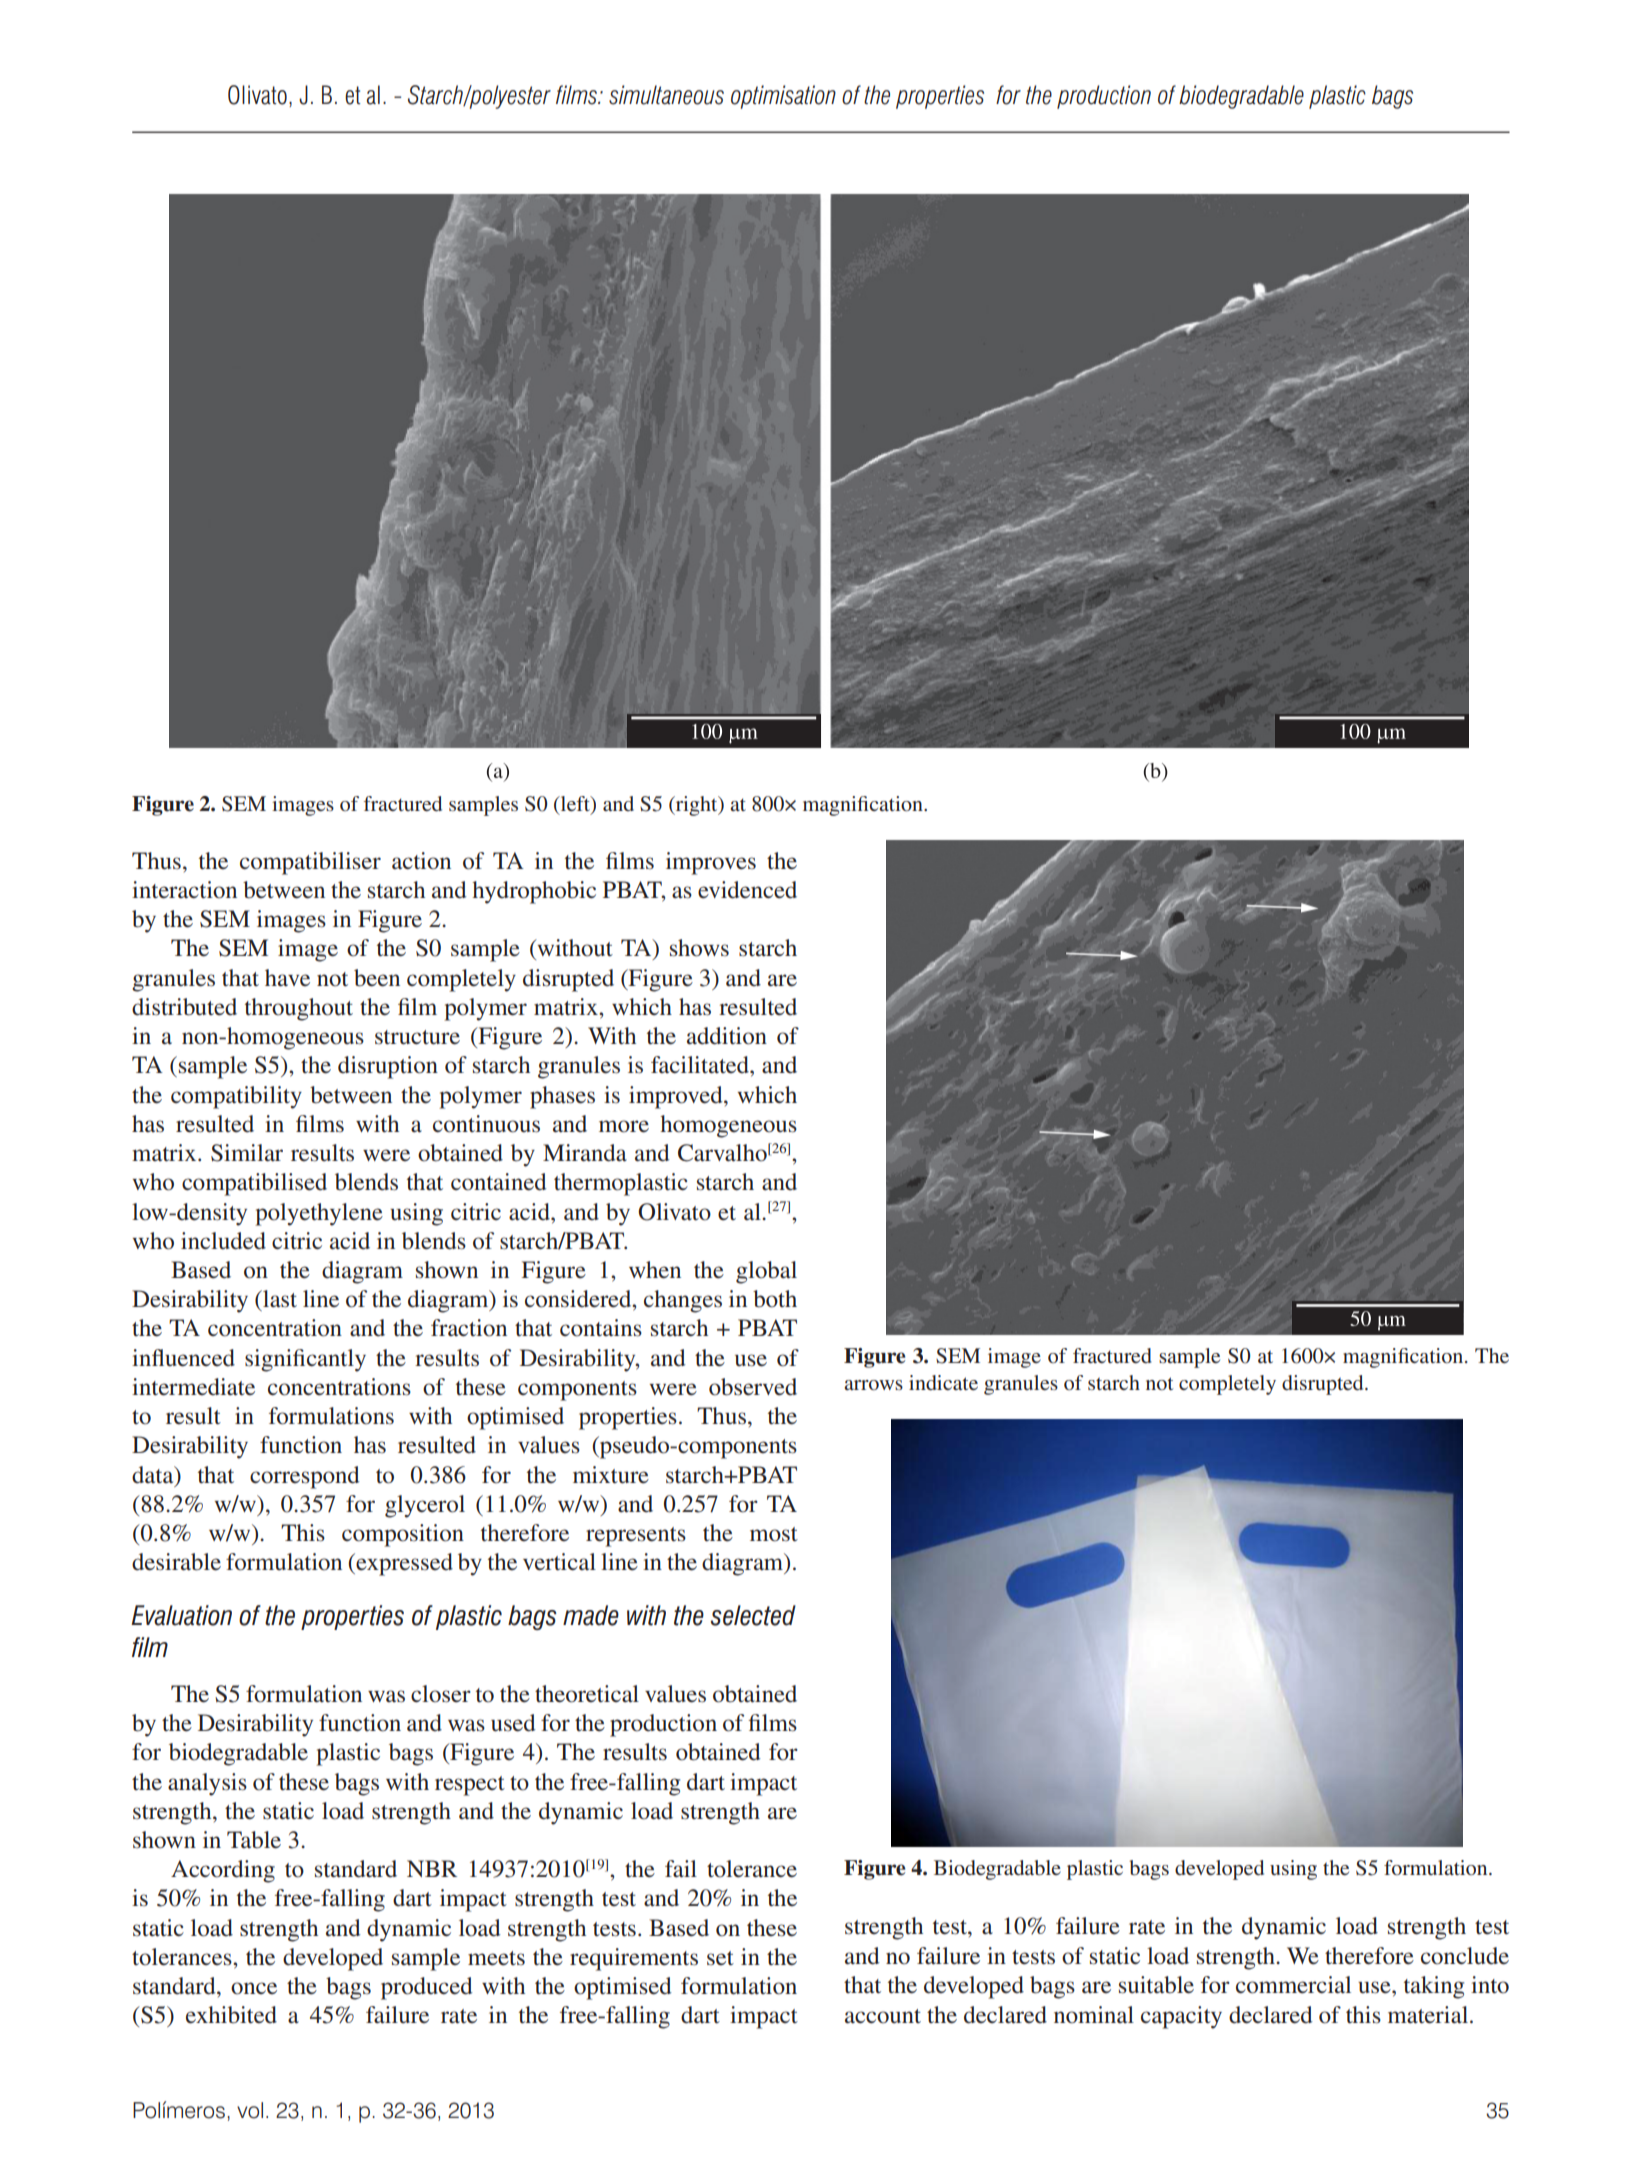 This screenshot has width=1634, height=2179. What do you see at coordinates (666, 95) in the screenshot?
I see `simultaneous` at bounding box center [666, 95].
